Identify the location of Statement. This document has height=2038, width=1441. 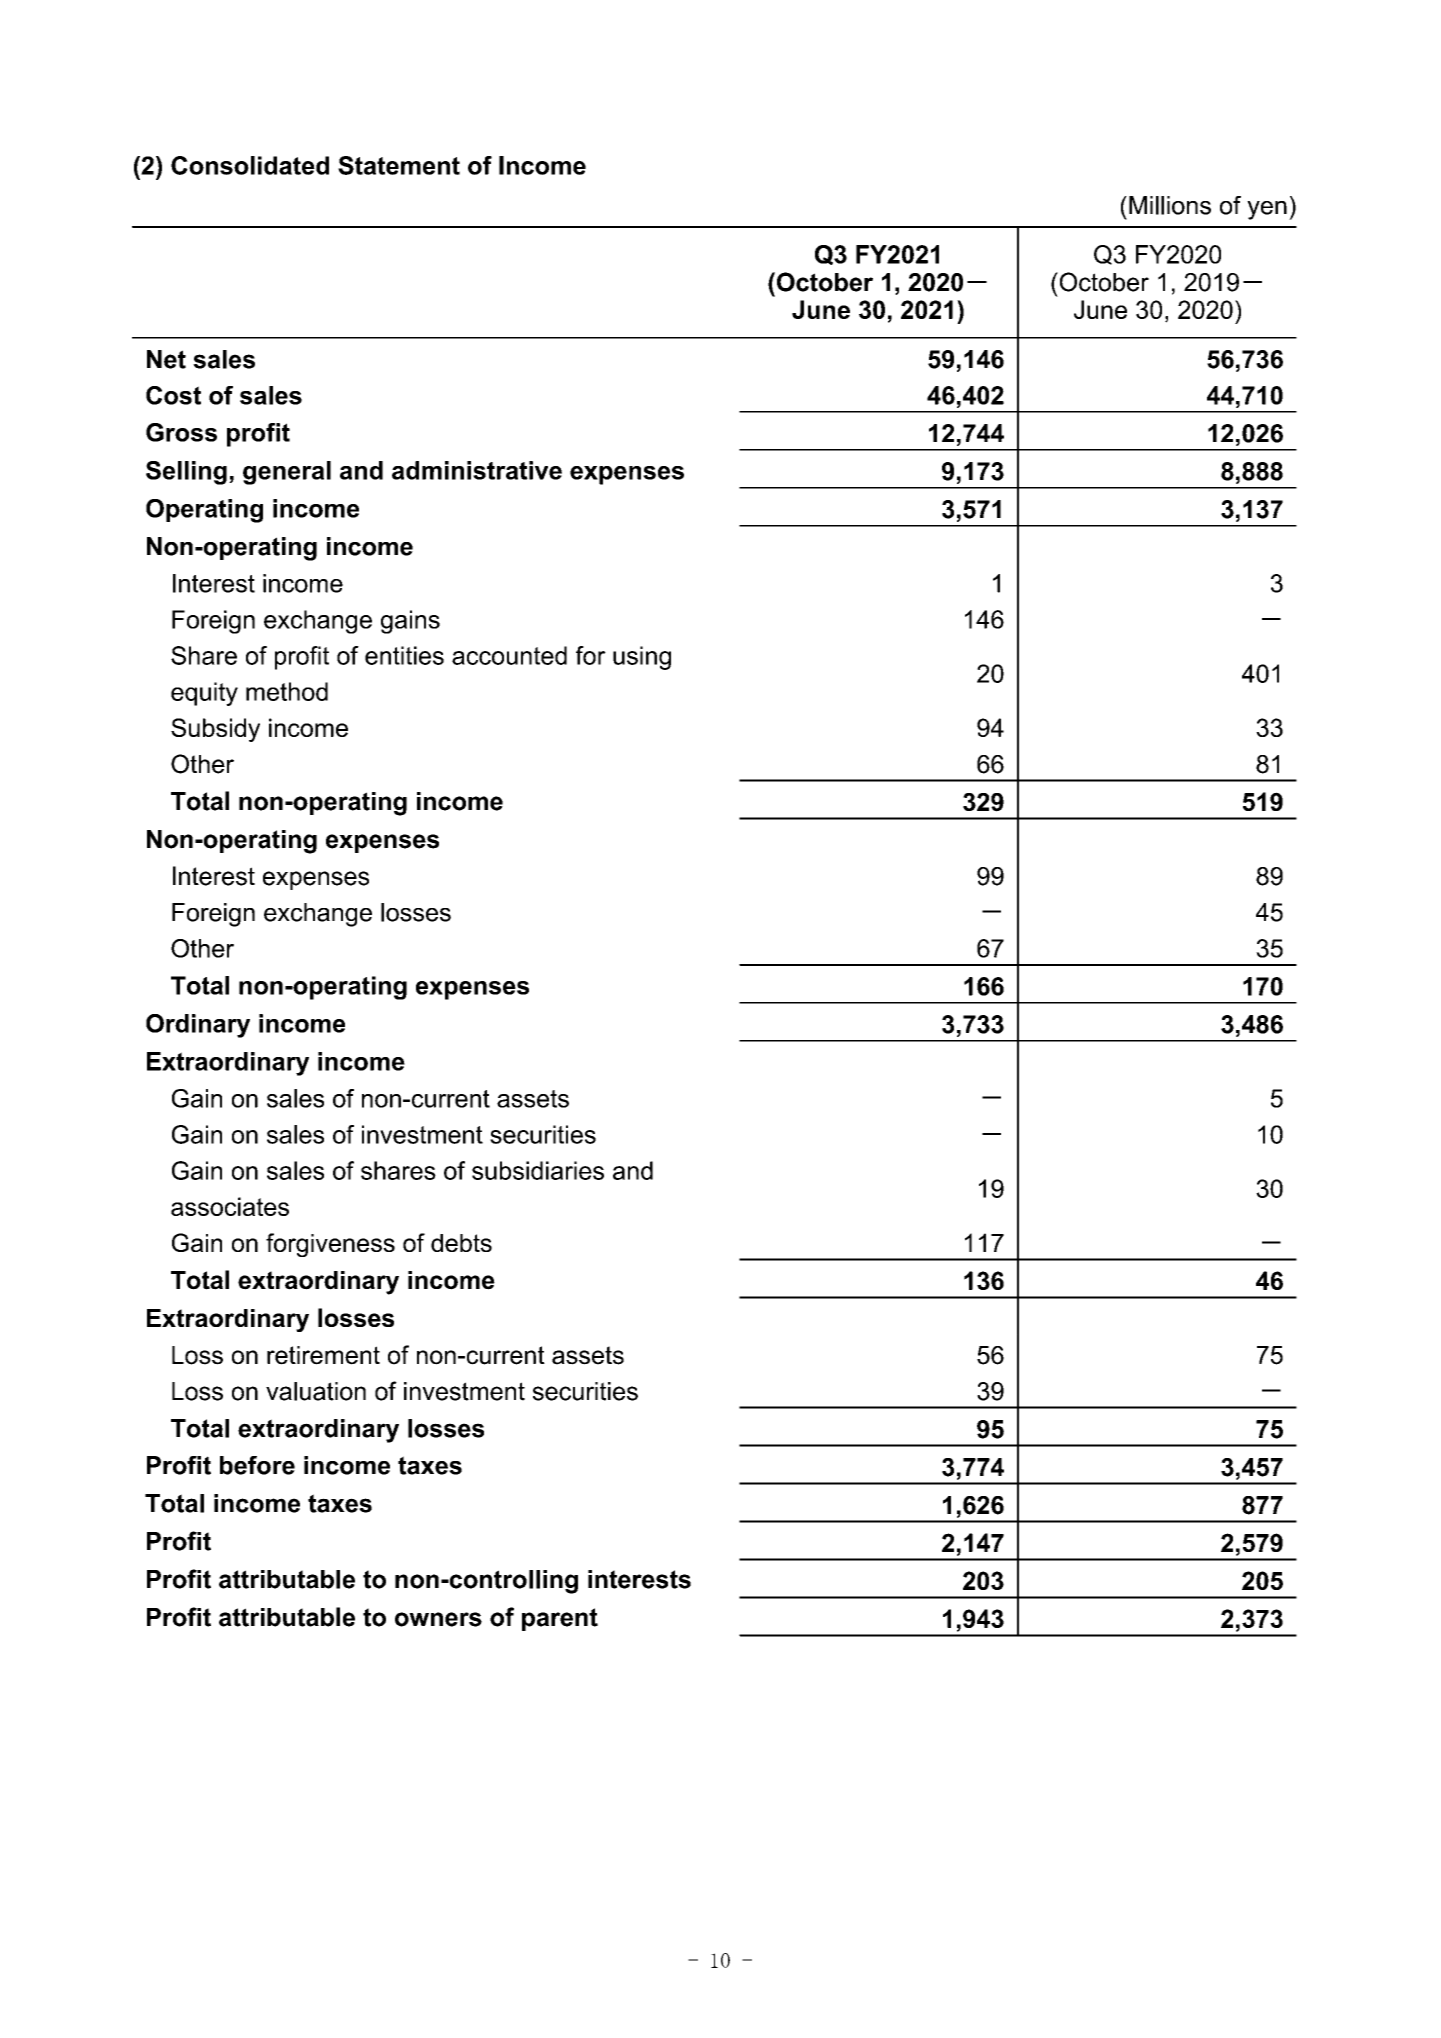
(399, 165).
